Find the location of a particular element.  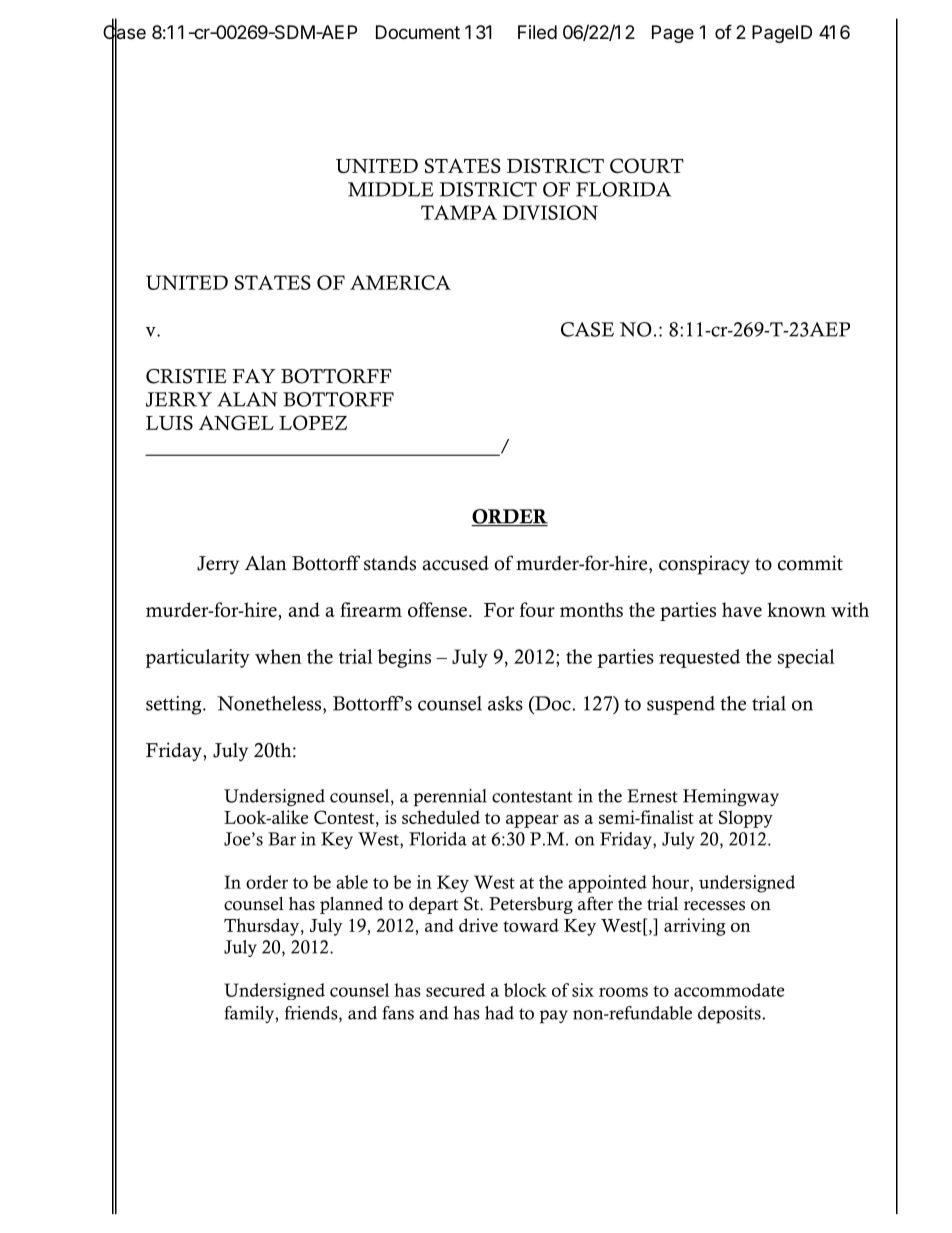

FAY is located at coordinates (254, 376).
